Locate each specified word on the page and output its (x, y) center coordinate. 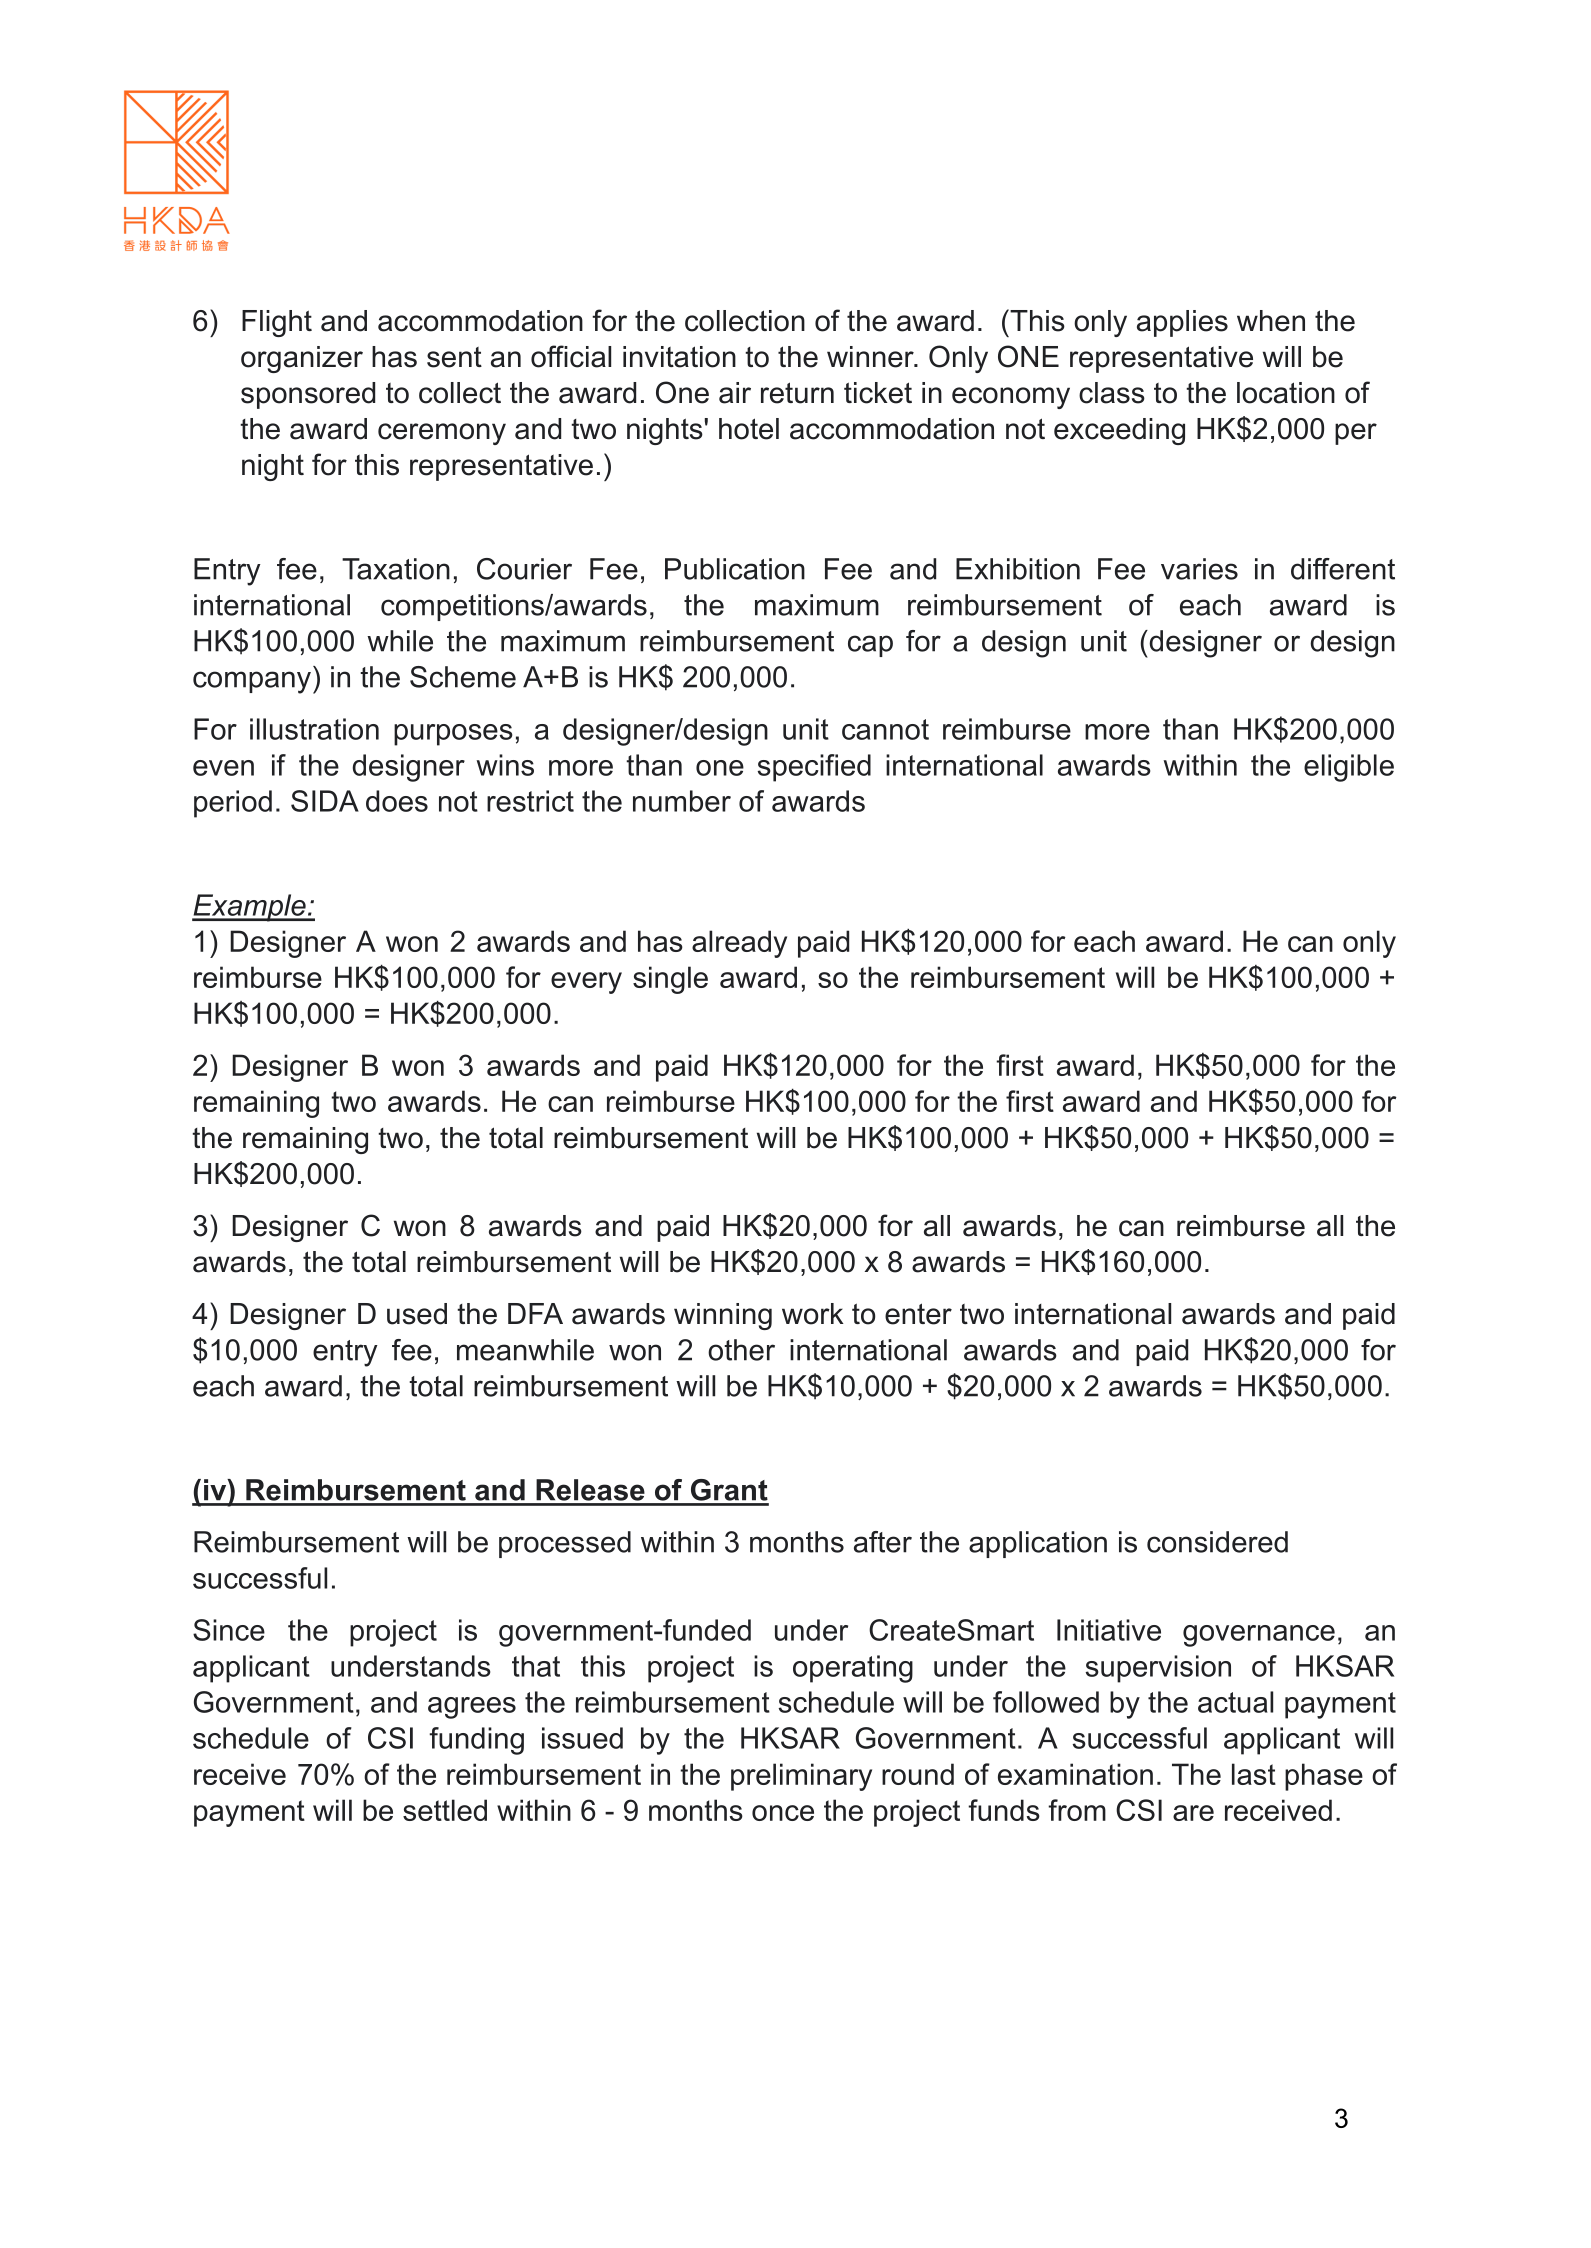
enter (918, 1314)
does (397, 801)
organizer (302, 359)
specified (814, 768)
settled (445, 1810)
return (797, 393)
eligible (1349, 768)
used (417, 1314)
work (813, 1314)
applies (1182, 323)
